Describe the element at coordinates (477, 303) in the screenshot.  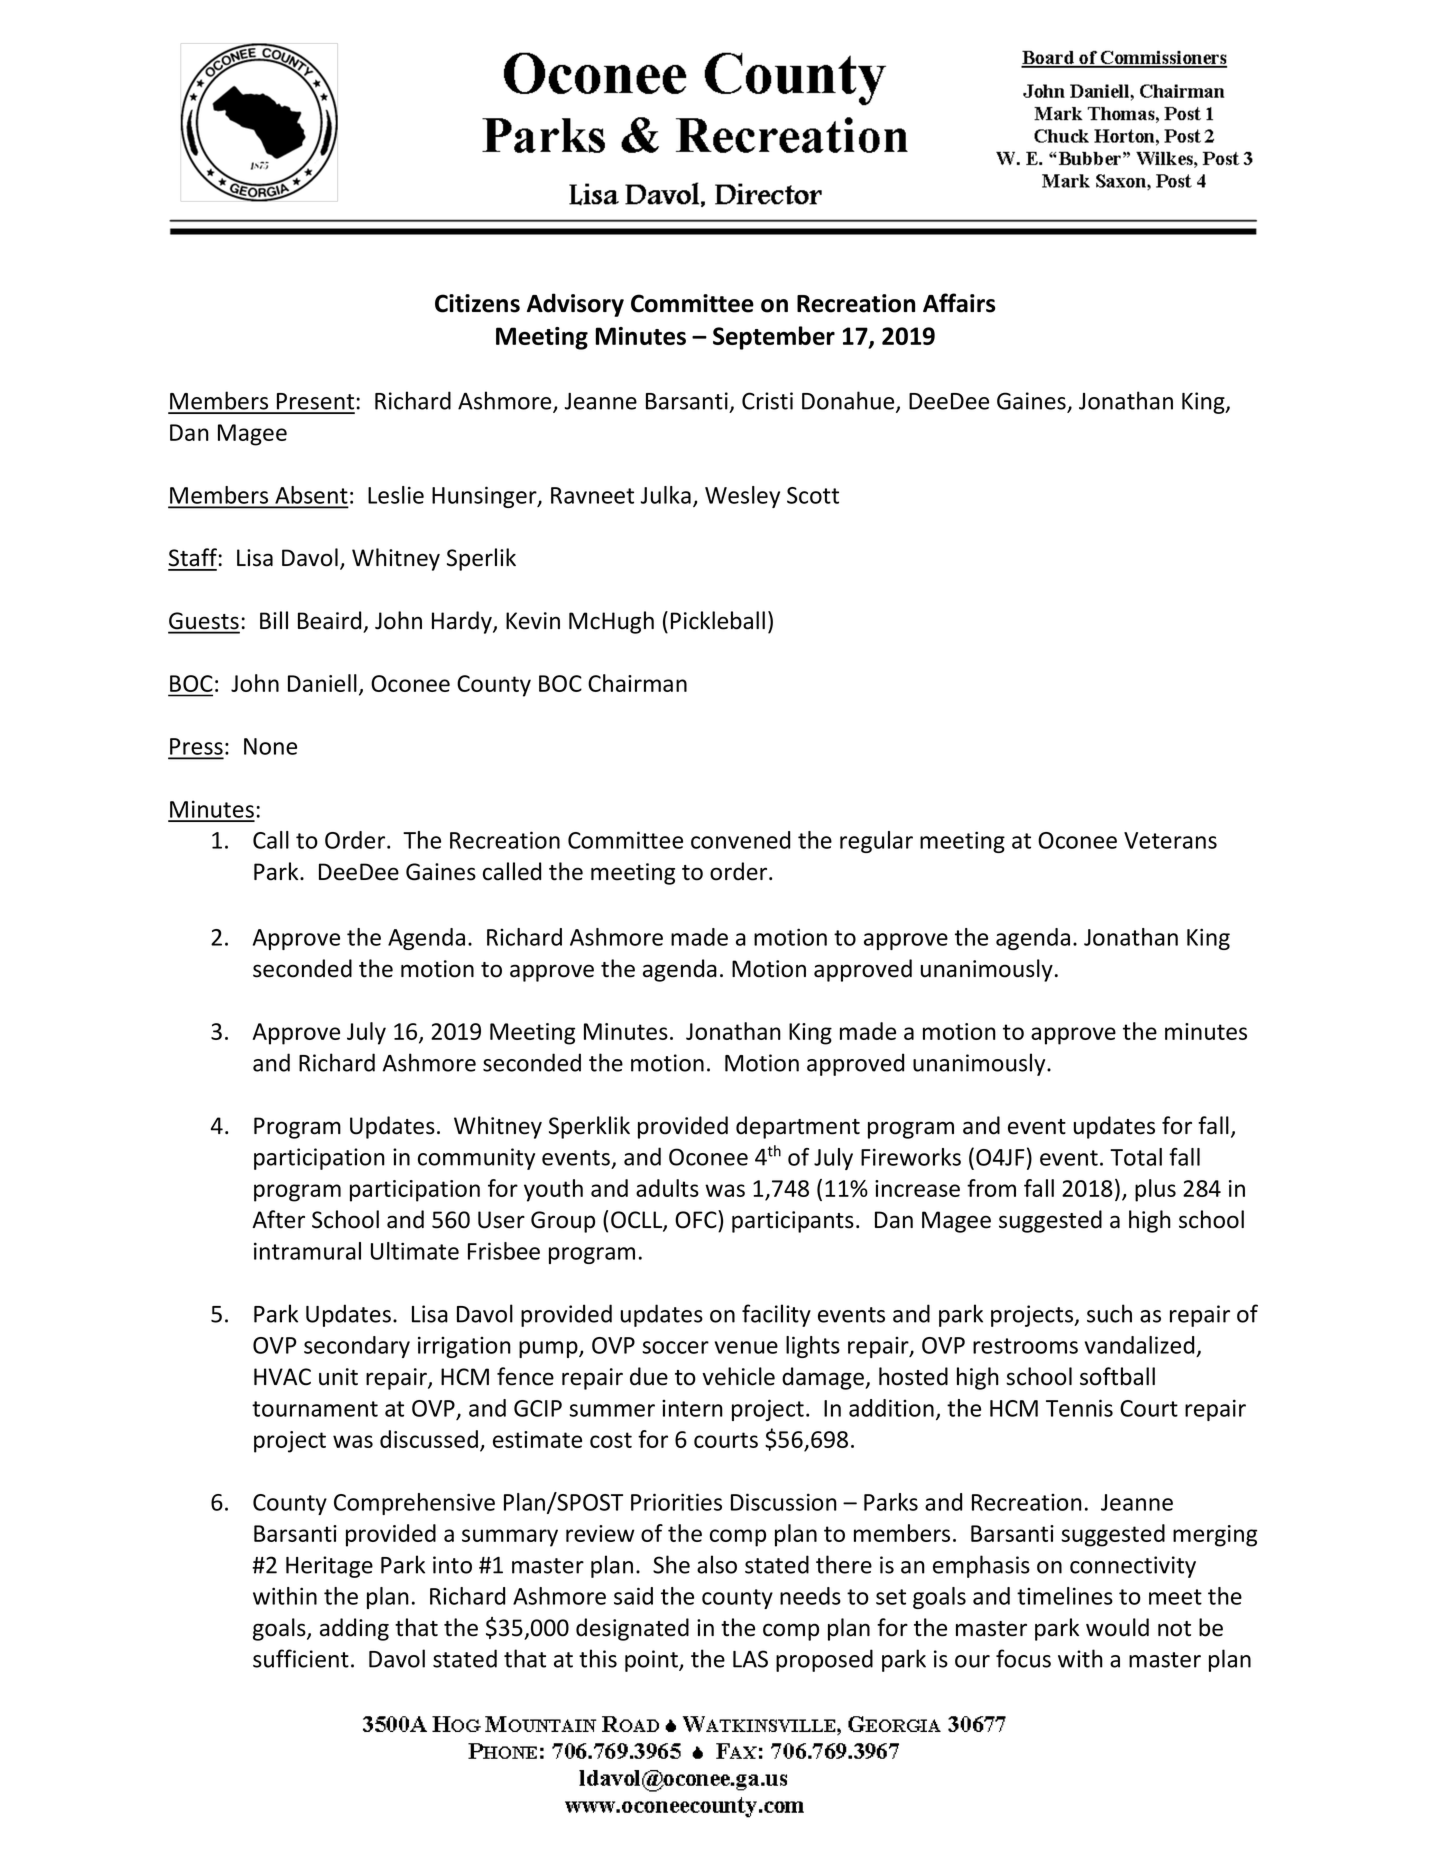
I see `Citizens` at that location.
